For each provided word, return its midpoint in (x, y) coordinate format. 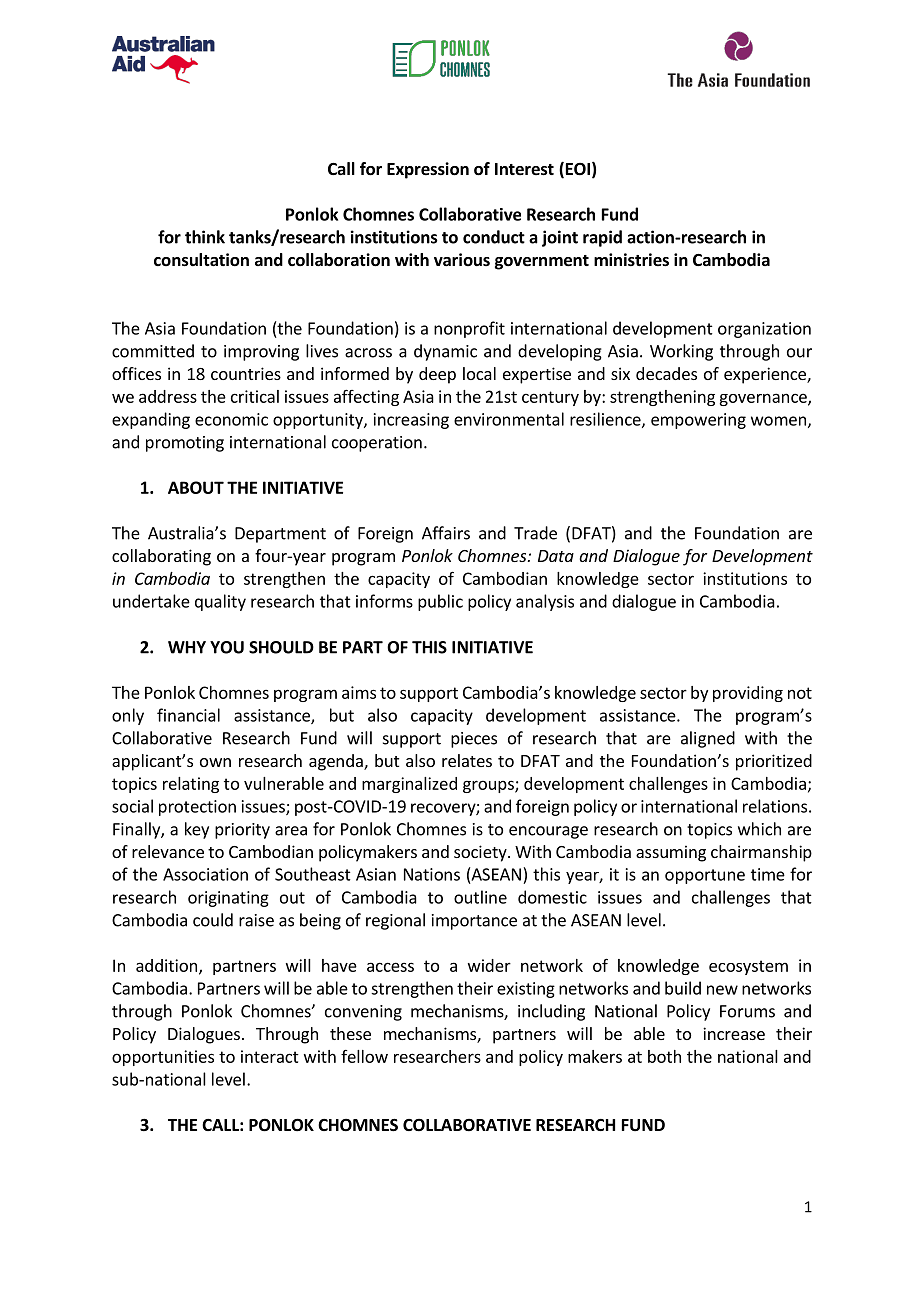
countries (246, 373)
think (205, 237)
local (479, 373)
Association (205, 874)
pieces (474, 740)
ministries (631, 260)
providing (748, 694)
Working (681, 352)
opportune (705, 876)
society (481, 853)
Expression (428, 170)
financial (188, 715)
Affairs (446, 533)
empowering (698, 421)
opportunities (163, 1058)
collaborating (161, 557)
